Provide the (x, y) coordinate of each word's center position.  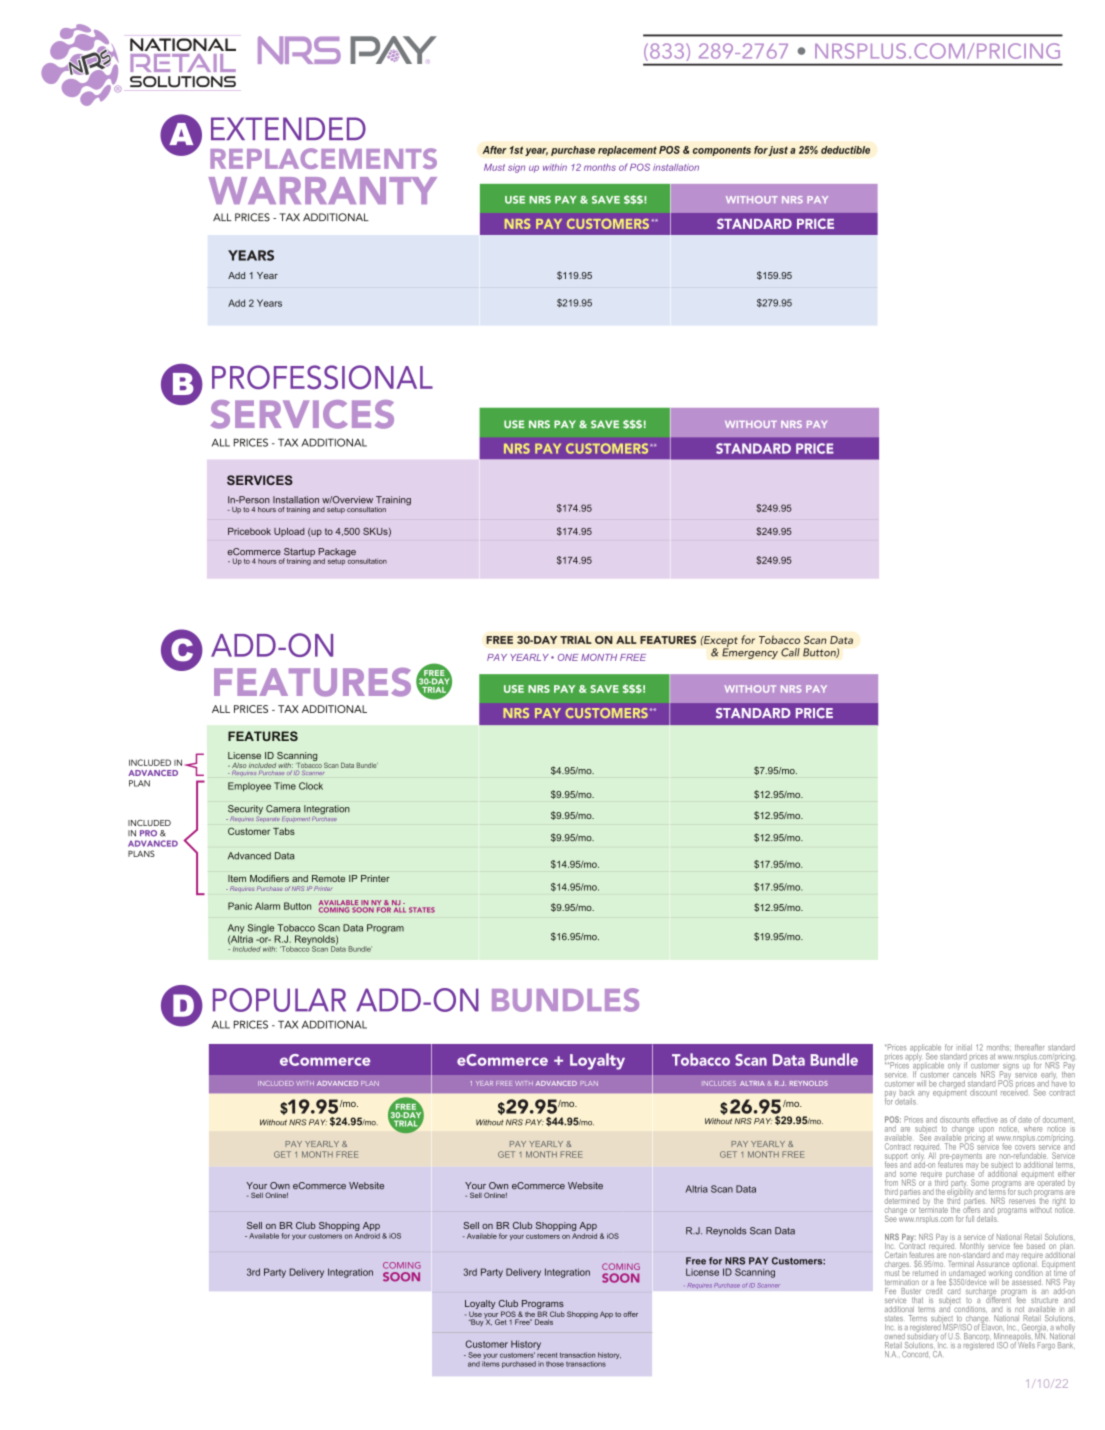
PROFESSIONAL (322, 377)
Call (790, 652)
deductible (845, 150)
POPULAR (279, 1000)
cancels (964, 1073)
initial (965, 1047)
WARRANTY (323, 190)
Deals (544, 1322)
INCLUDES (720, 1083)
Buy (476, 1322)
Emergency (750, 652)
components (722, 151)
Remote (328, 878)
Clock (311, 786)
